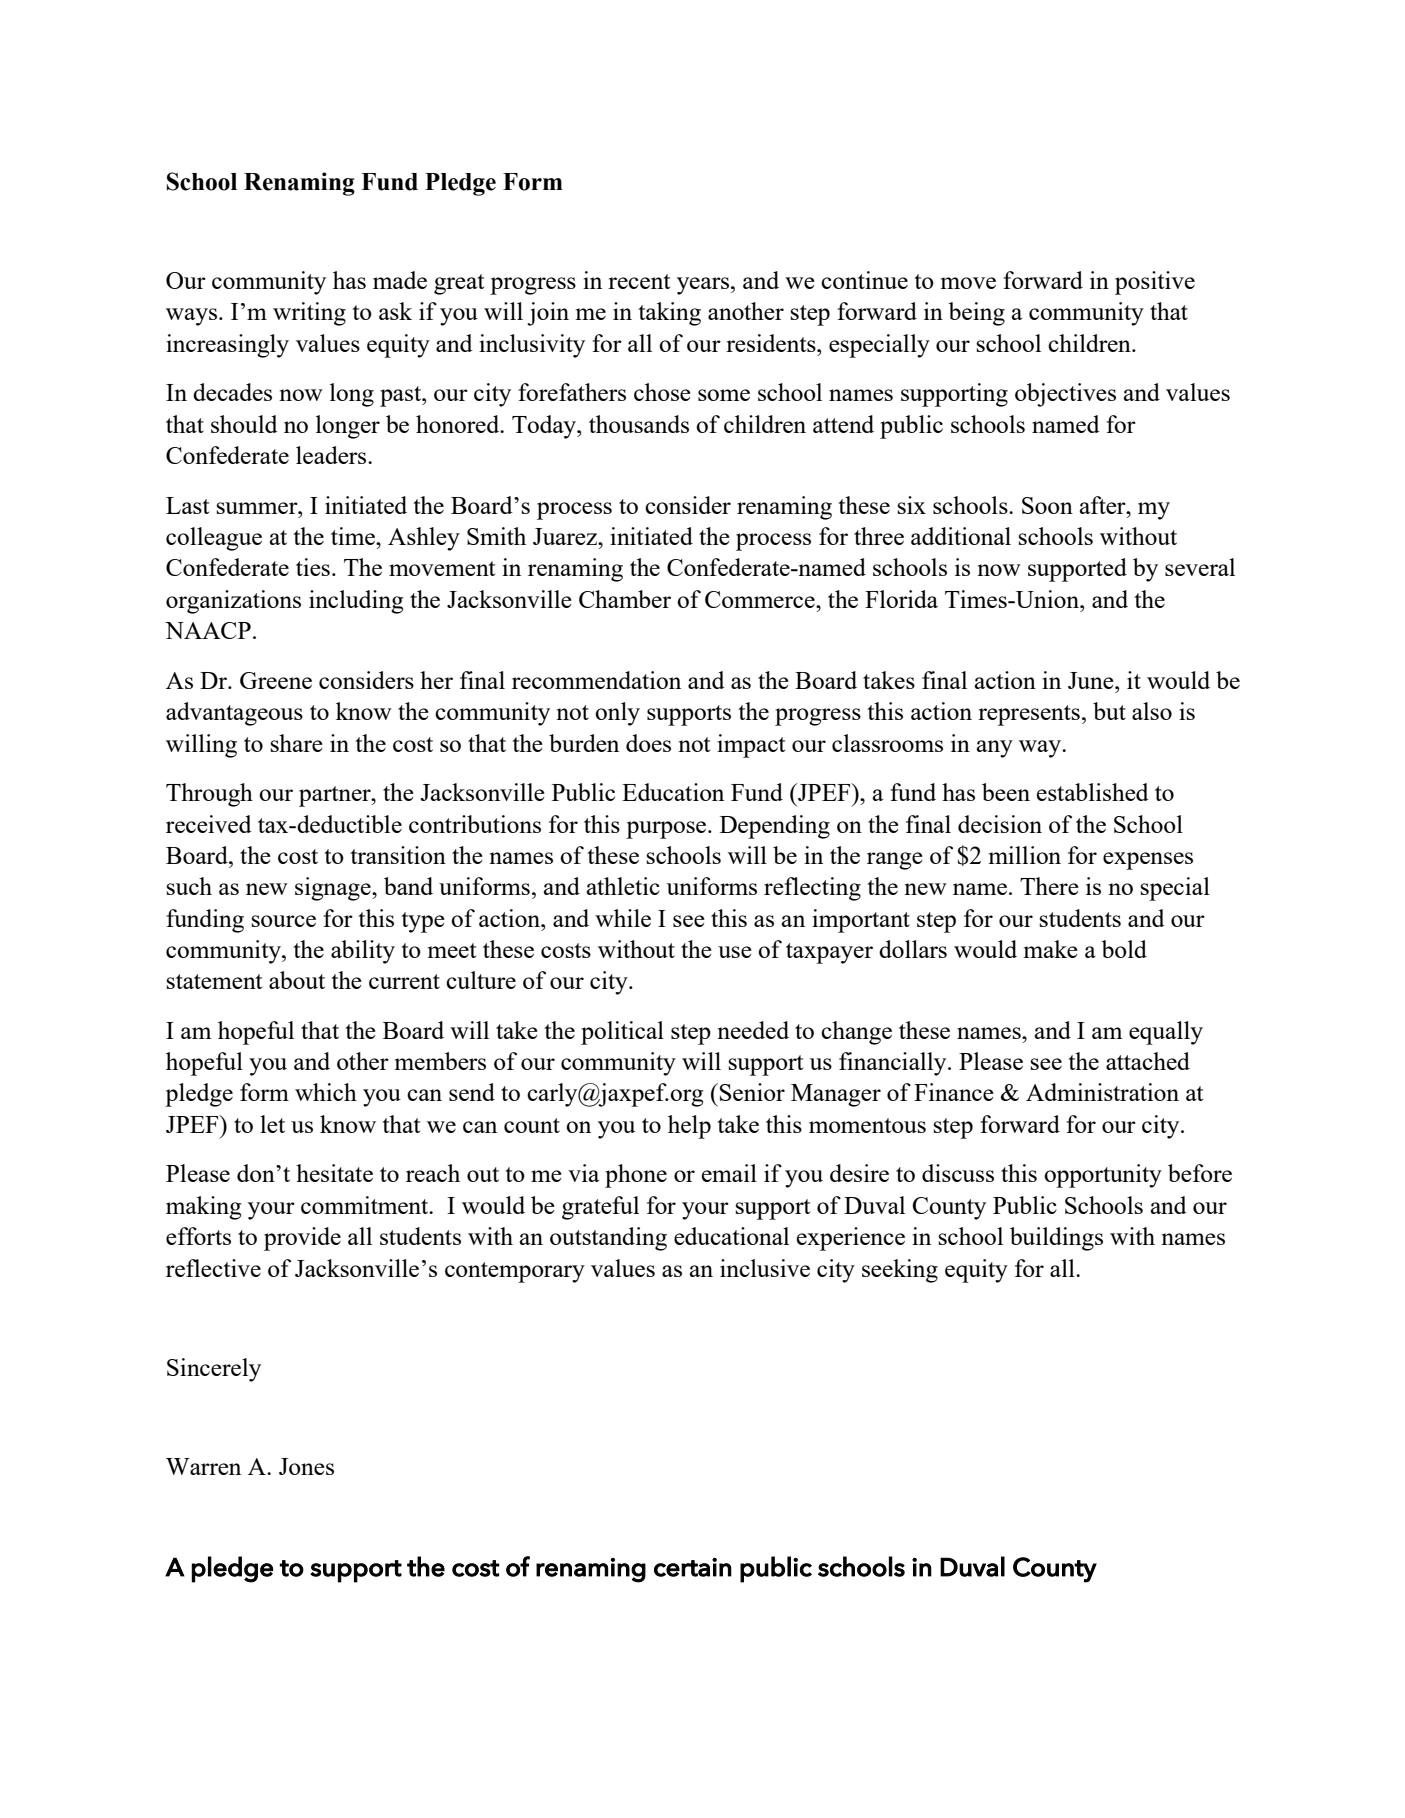  What do you see at coordinates (326, 1092) in the screenshot?
I see `which` at bounding box center [326, 1092].
